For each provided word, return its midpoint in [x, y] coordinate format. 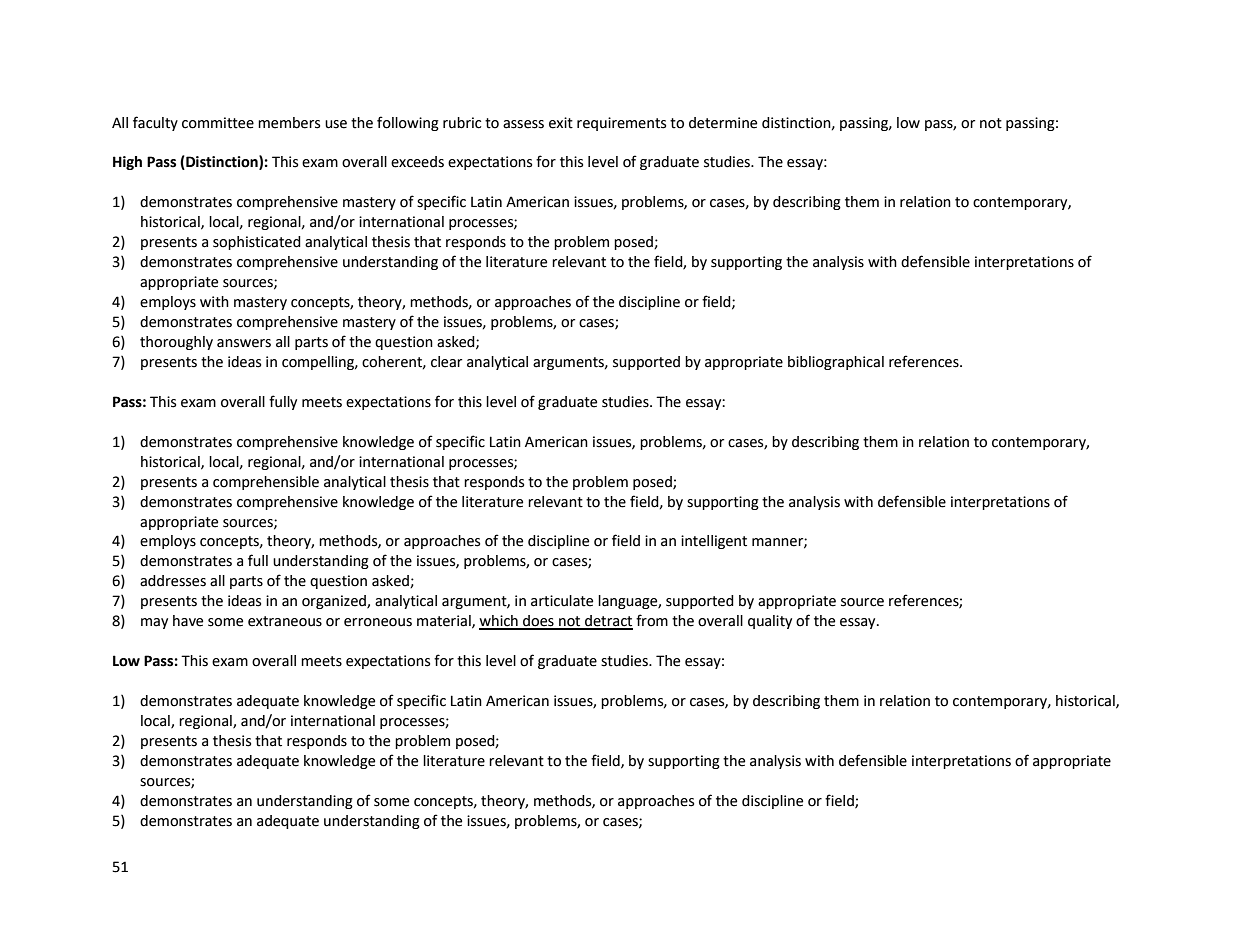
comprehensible [266, 483]
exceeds [417, 162]
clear [446, 362]
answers [244, 343]
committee [218, 123]
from [652, 620]
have [188, 621]
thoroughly [176, 343]
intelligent [714, 542]
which [499, 622]
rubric [462, 123]
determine [723, 123]
